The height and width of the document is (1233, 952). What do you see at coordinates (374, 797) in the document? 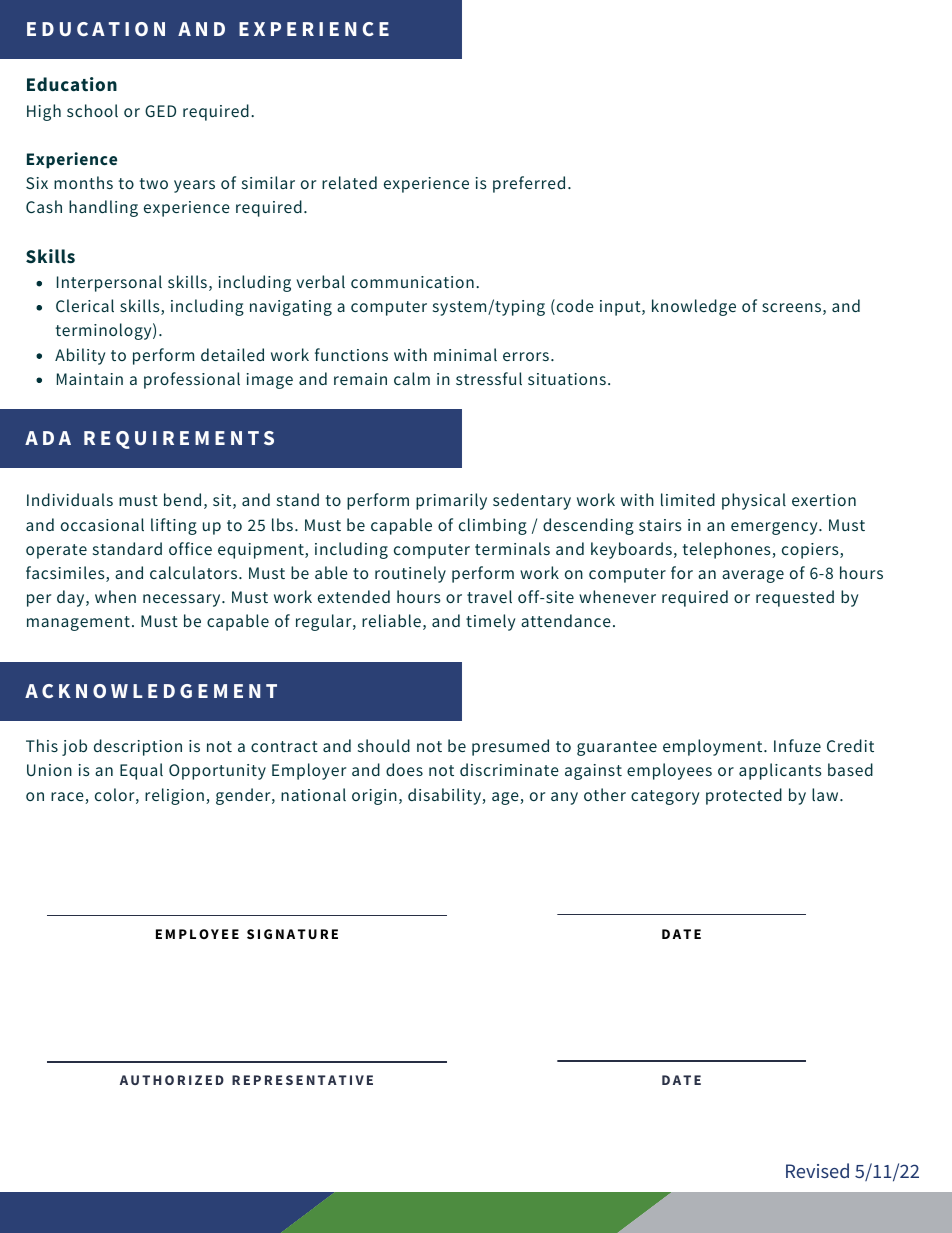
I see `origin` at bounding box center [374, 797].
